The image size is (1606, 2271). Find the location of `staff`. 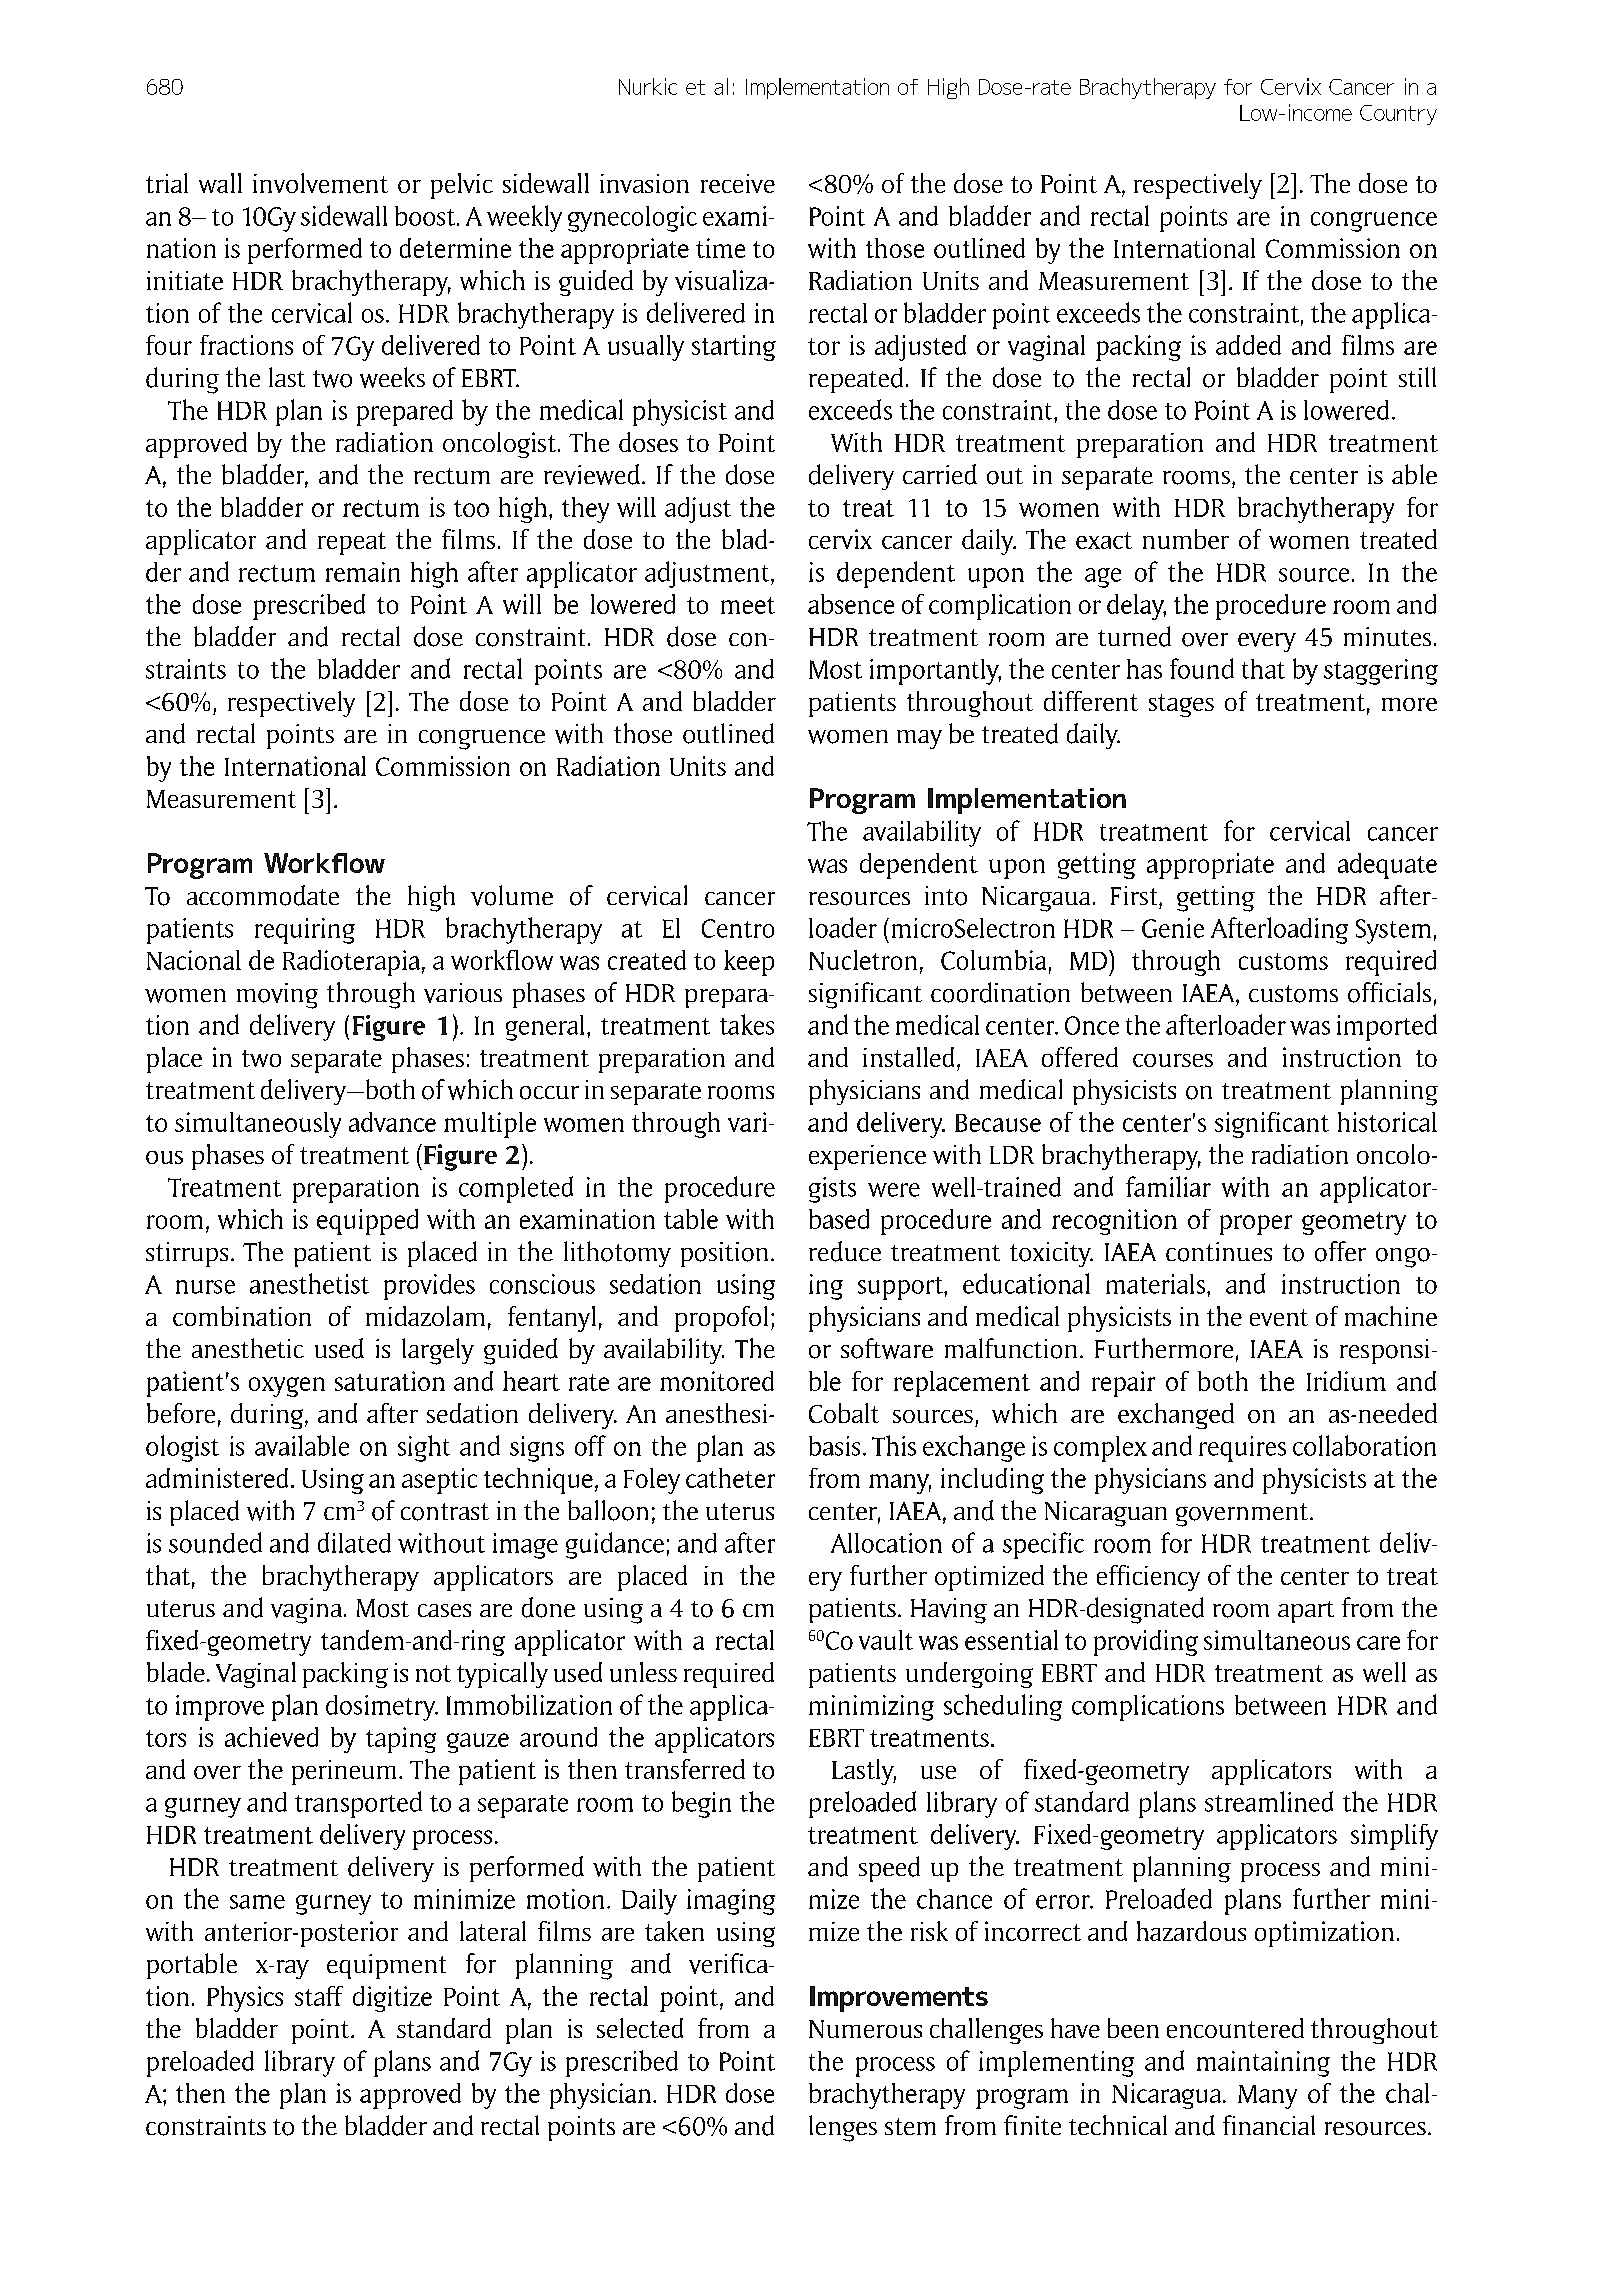

staff is located at coordinates (319, 1996).
